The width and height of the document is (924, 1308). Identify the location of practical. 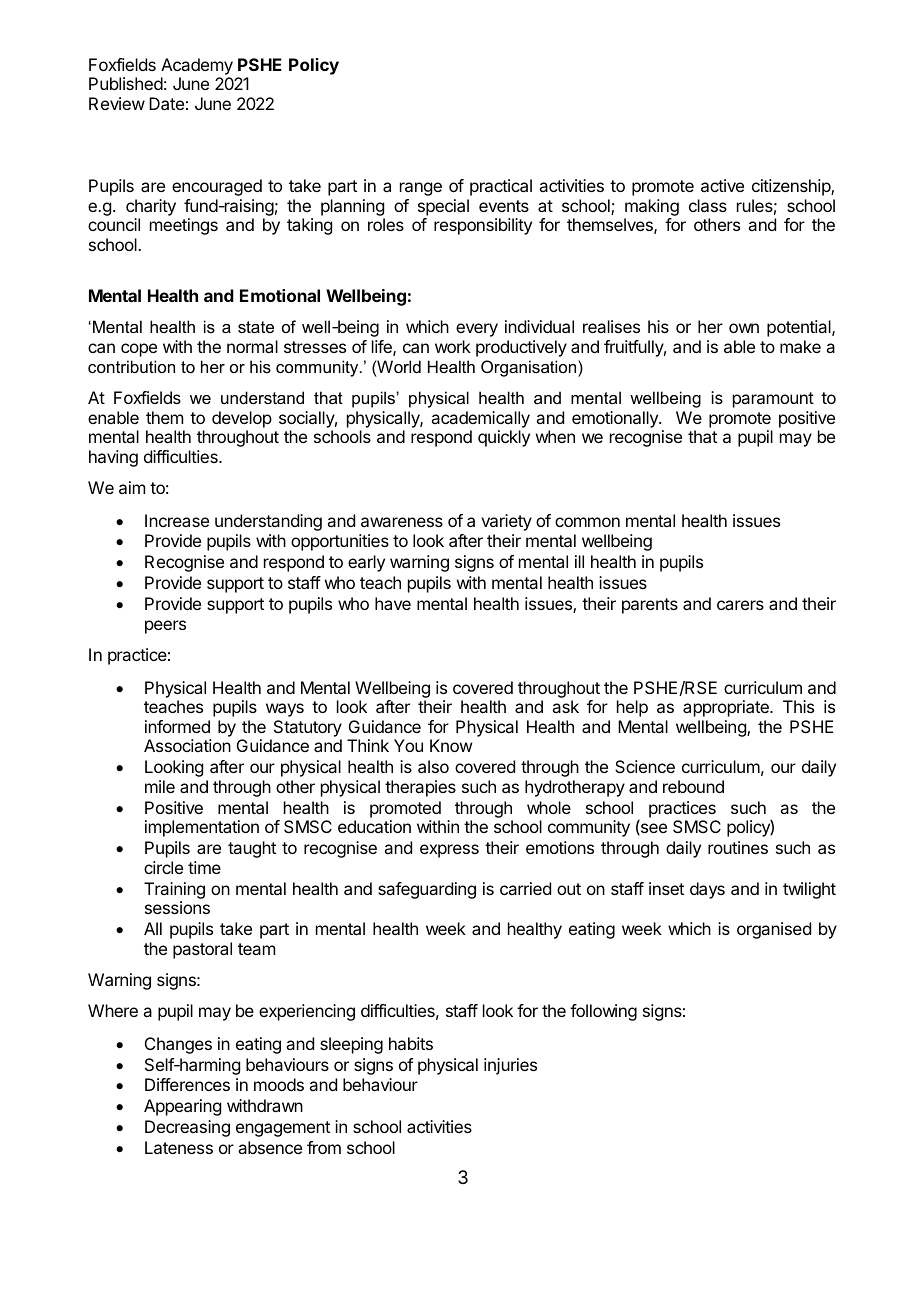
(501, 187).
